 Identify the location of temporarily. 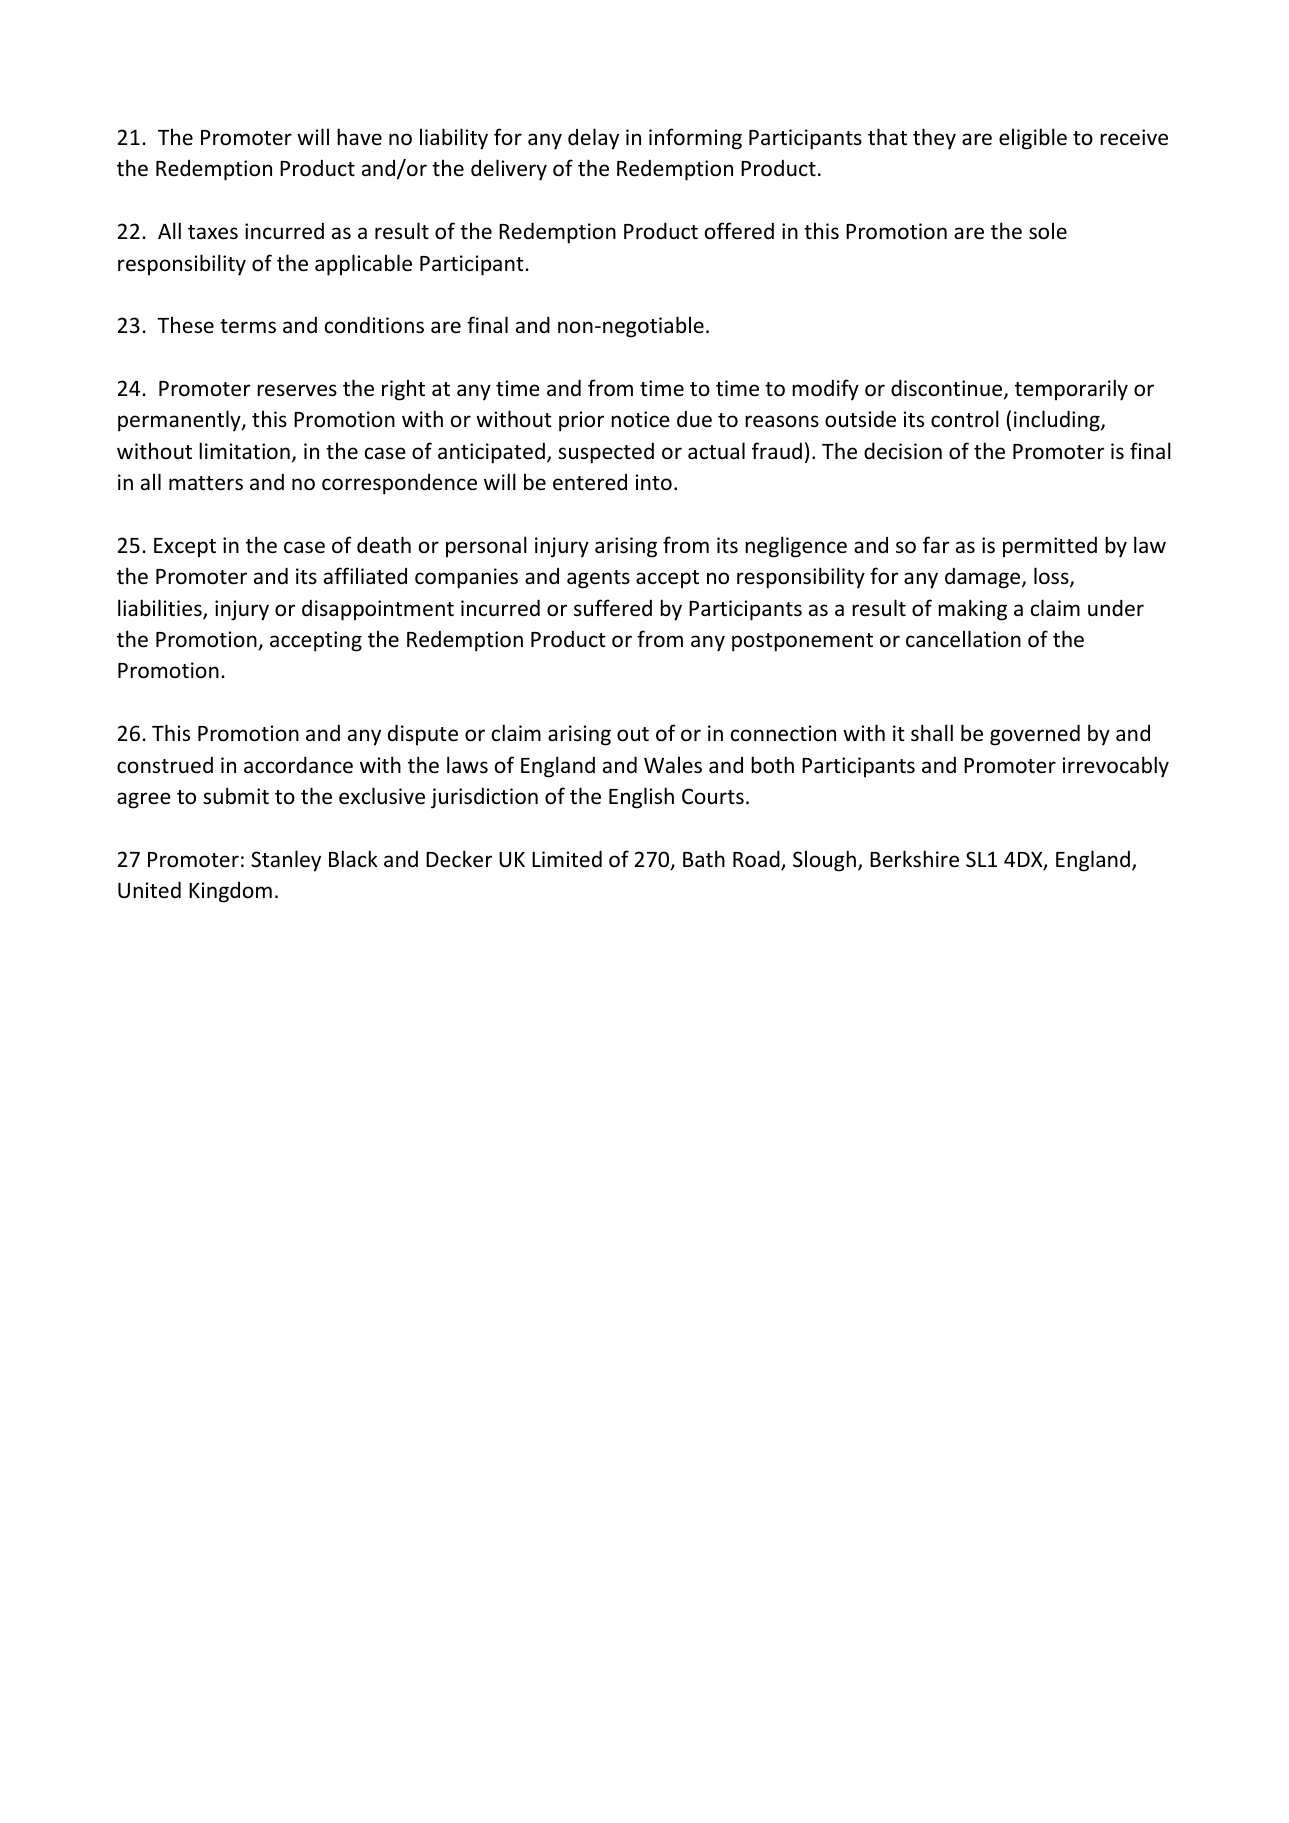
(1071, 390).
